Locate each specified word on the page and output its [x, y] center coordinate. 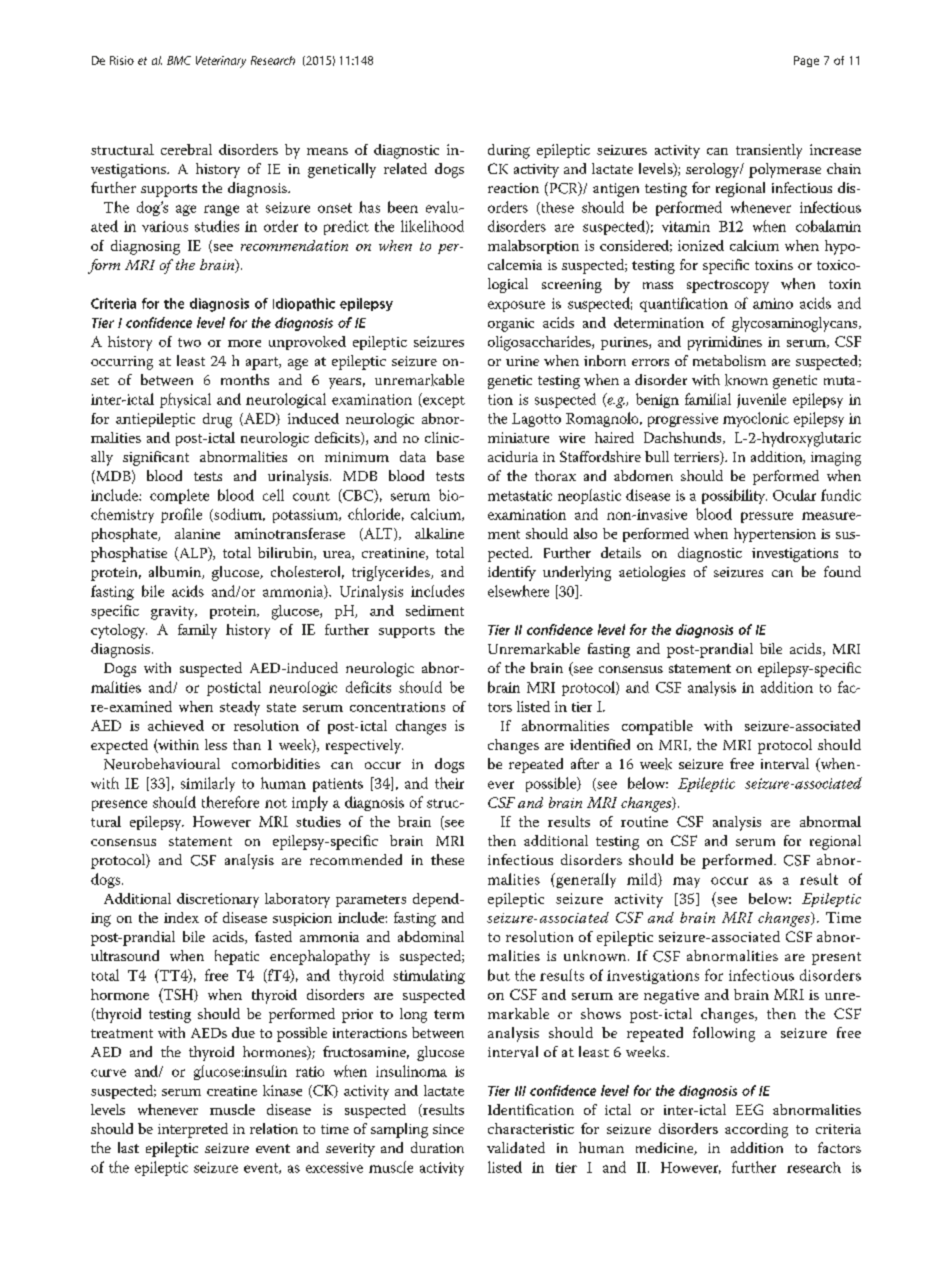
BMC [179, 60]
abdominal [431, 936]
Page [806, 61]
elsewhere [518, 591]
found [842, 571]
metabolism [729, 360]
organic [511, 325]
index [181, 917]
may [686, 882]
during [509, 151]
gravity [174, 613]
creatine [232, 1091]
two [189, 342]
